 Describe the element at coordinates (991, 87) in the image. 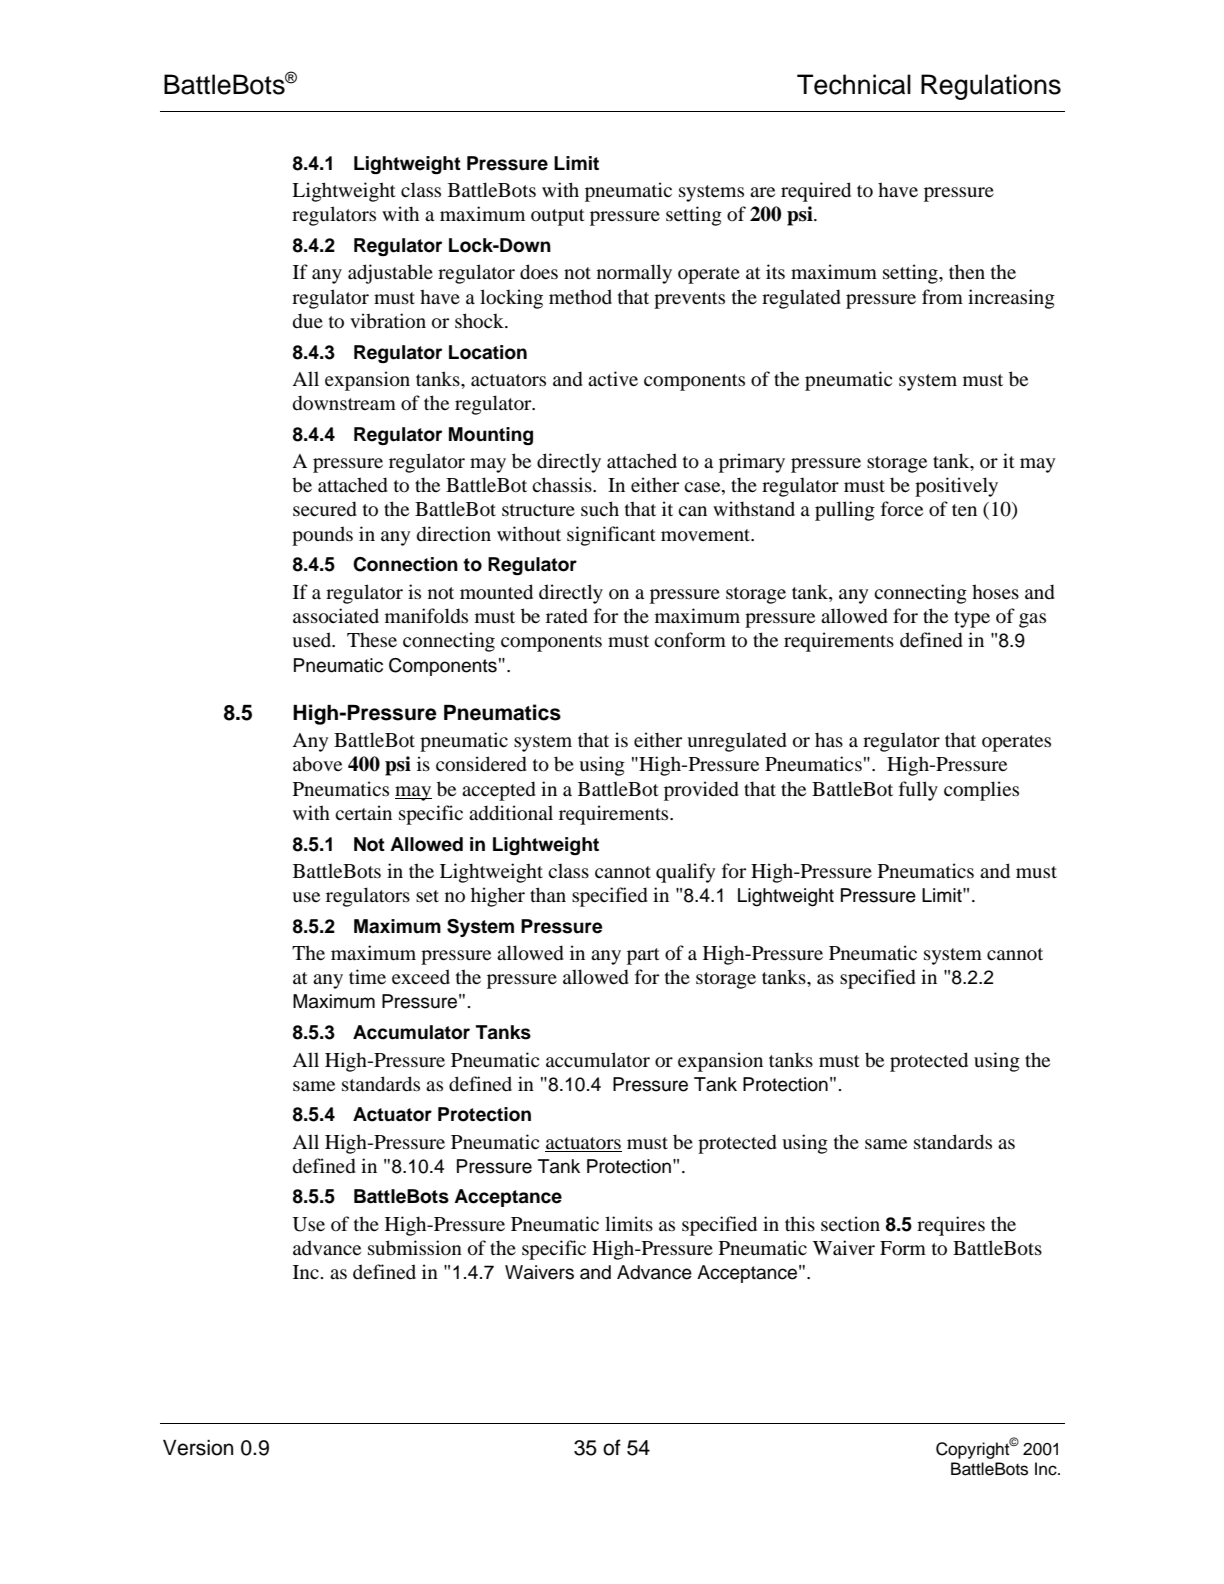

I see `Regulations` at that location.
